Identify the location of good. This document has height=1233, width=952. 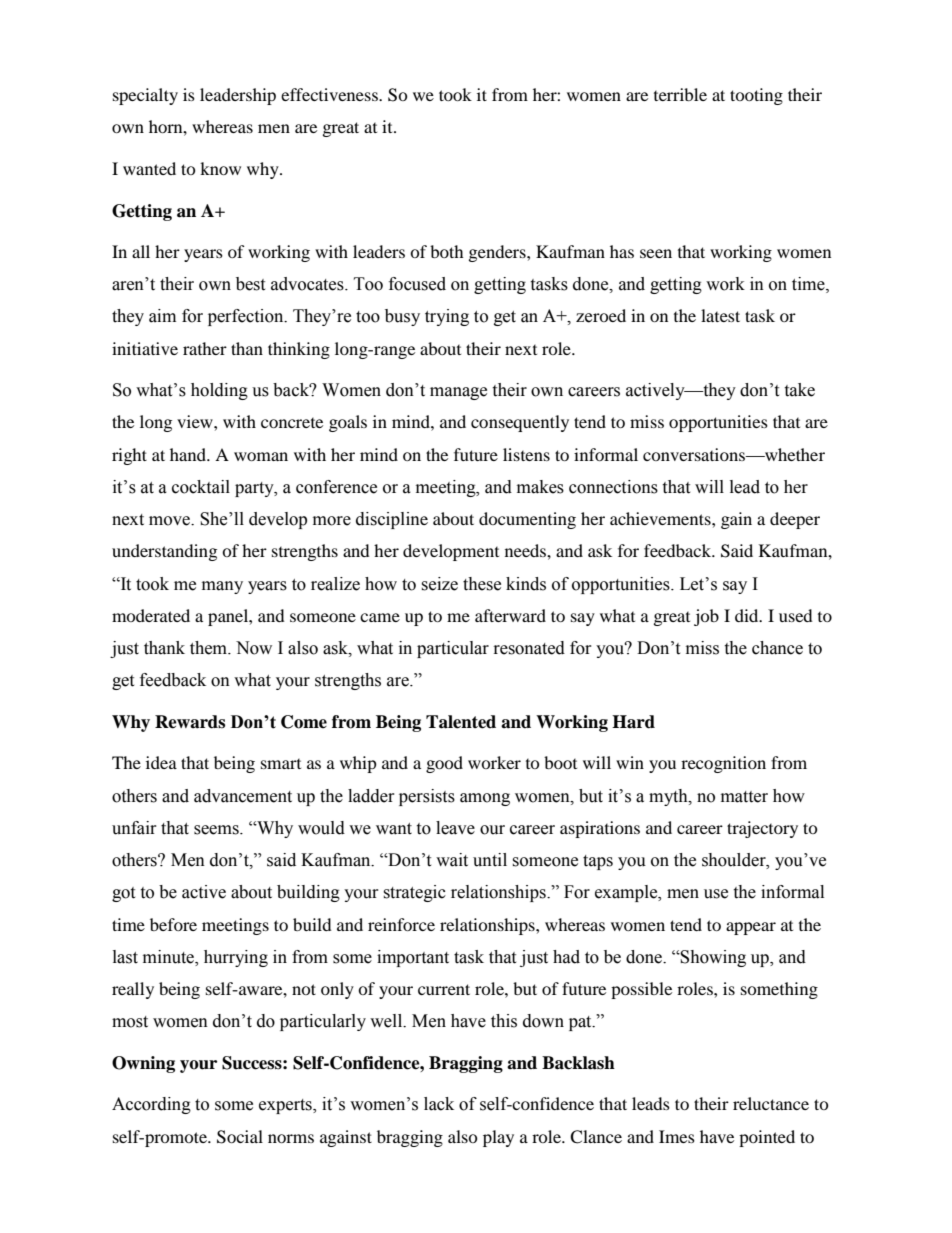
(444, 764).
